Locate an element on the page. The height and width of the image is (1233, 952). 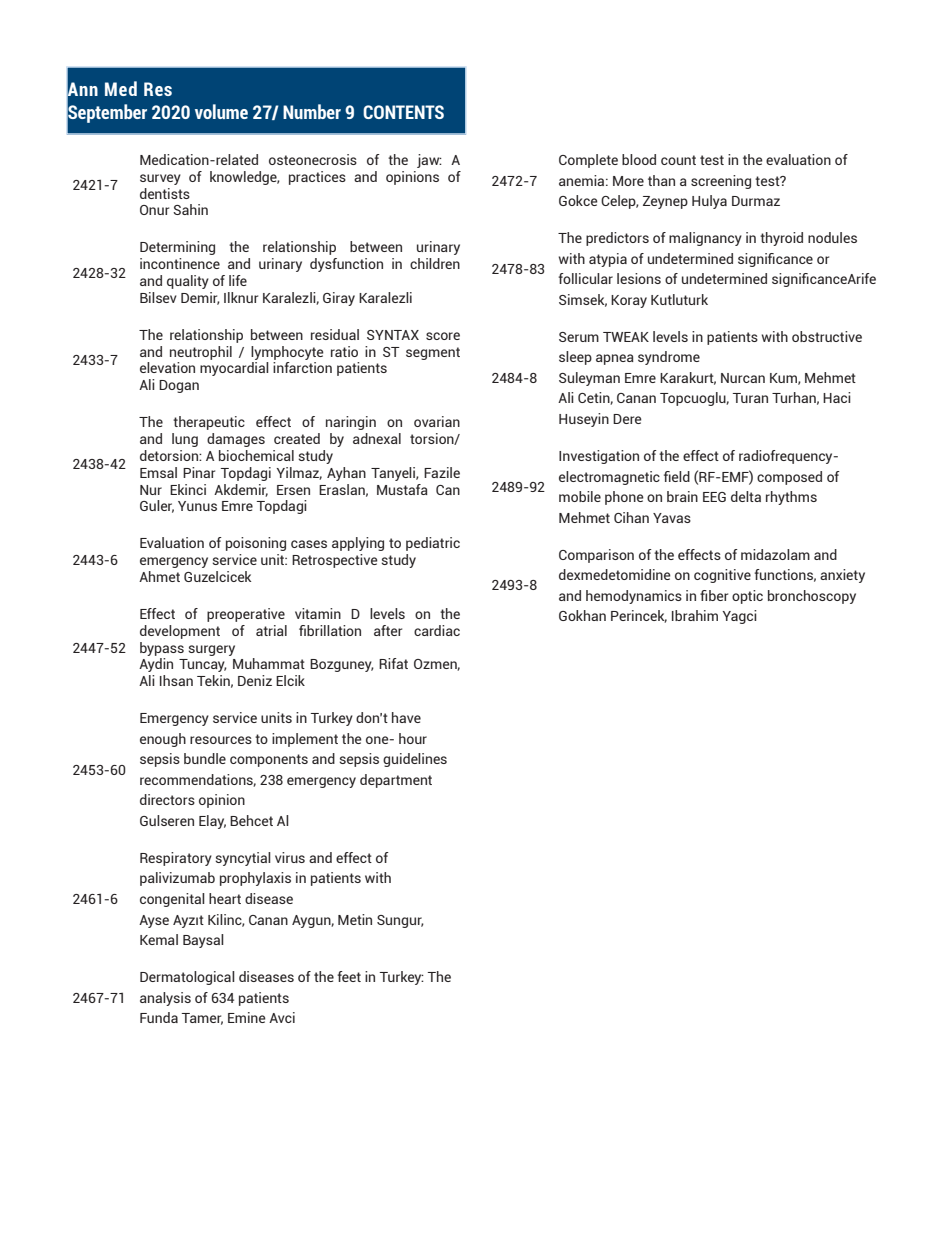
jaw is located at coordinates (429, 161).
